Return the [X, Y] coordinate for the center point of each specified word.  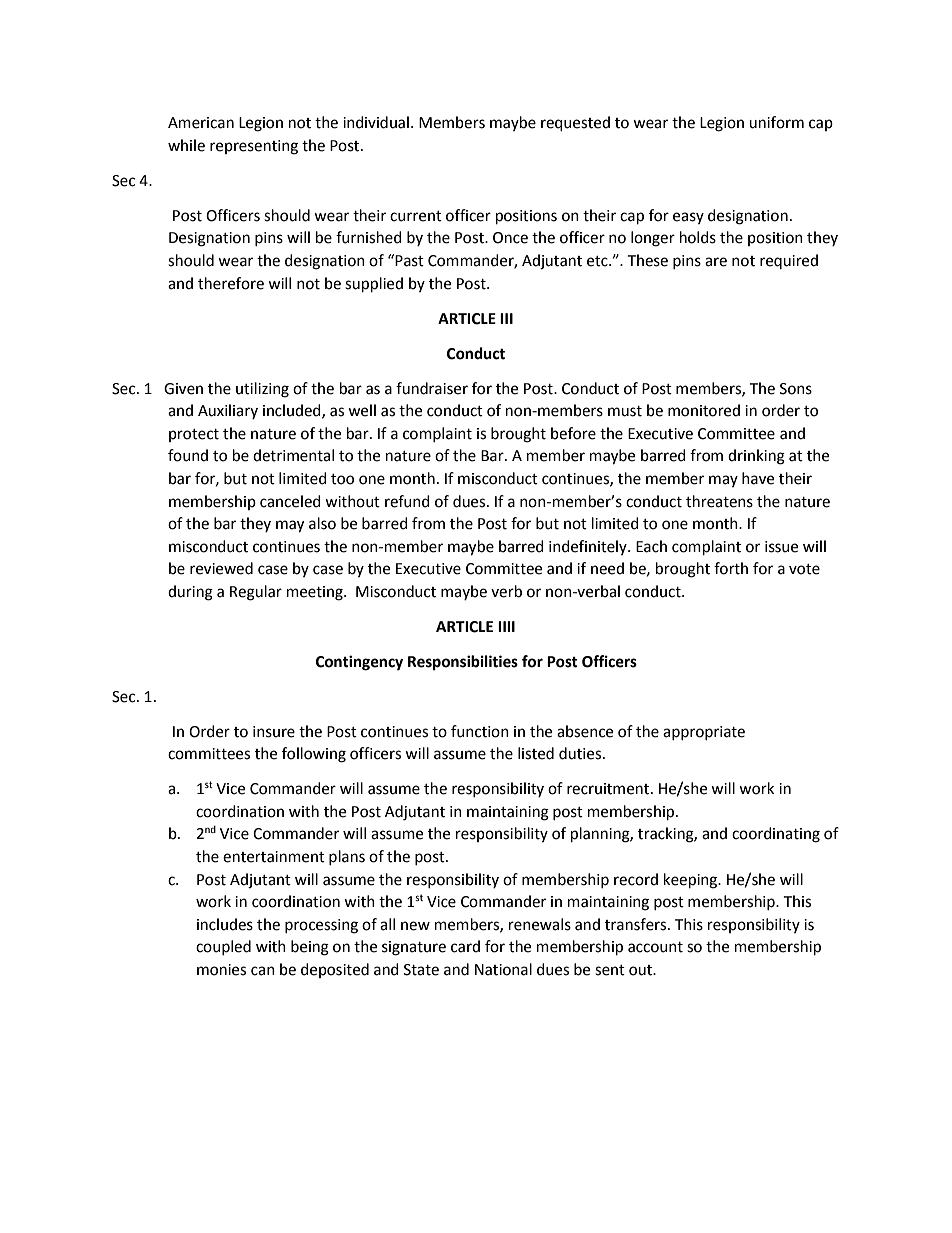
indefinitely [589, 547]
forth [731, 568]
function [480, 731]
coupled [223, 947]
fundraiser [432, 388]
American [201, 123]
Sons [796, 389]
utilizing [262, 390]
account [655, 947]
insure [274, 732]
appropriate [704, 733]
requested [575, 124]
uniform [776, 122]
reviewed [221, 568]
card [465, 946]
